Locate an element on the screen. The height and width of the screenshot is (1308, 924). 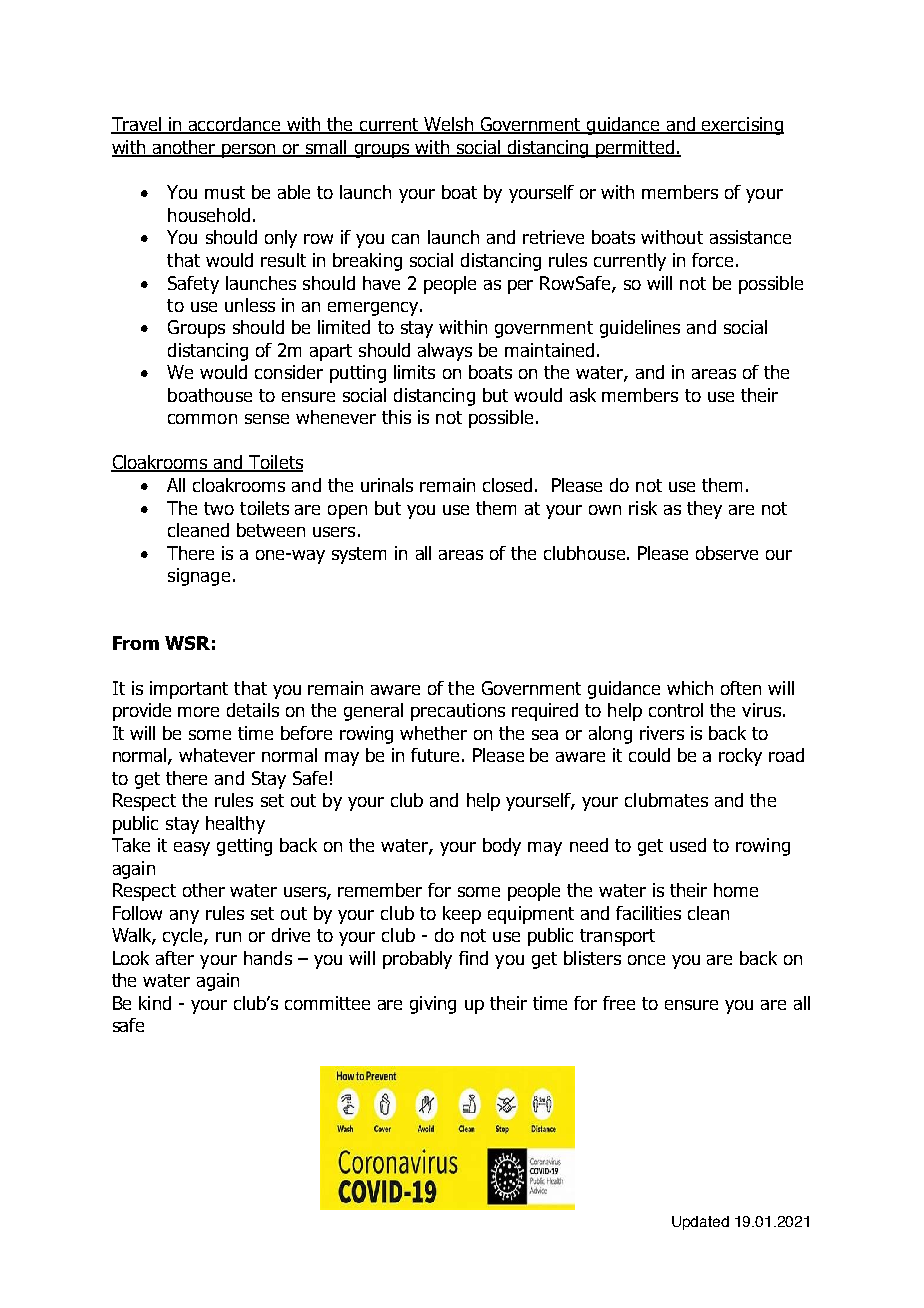
Welsh is located at coordinates (448, 125).
